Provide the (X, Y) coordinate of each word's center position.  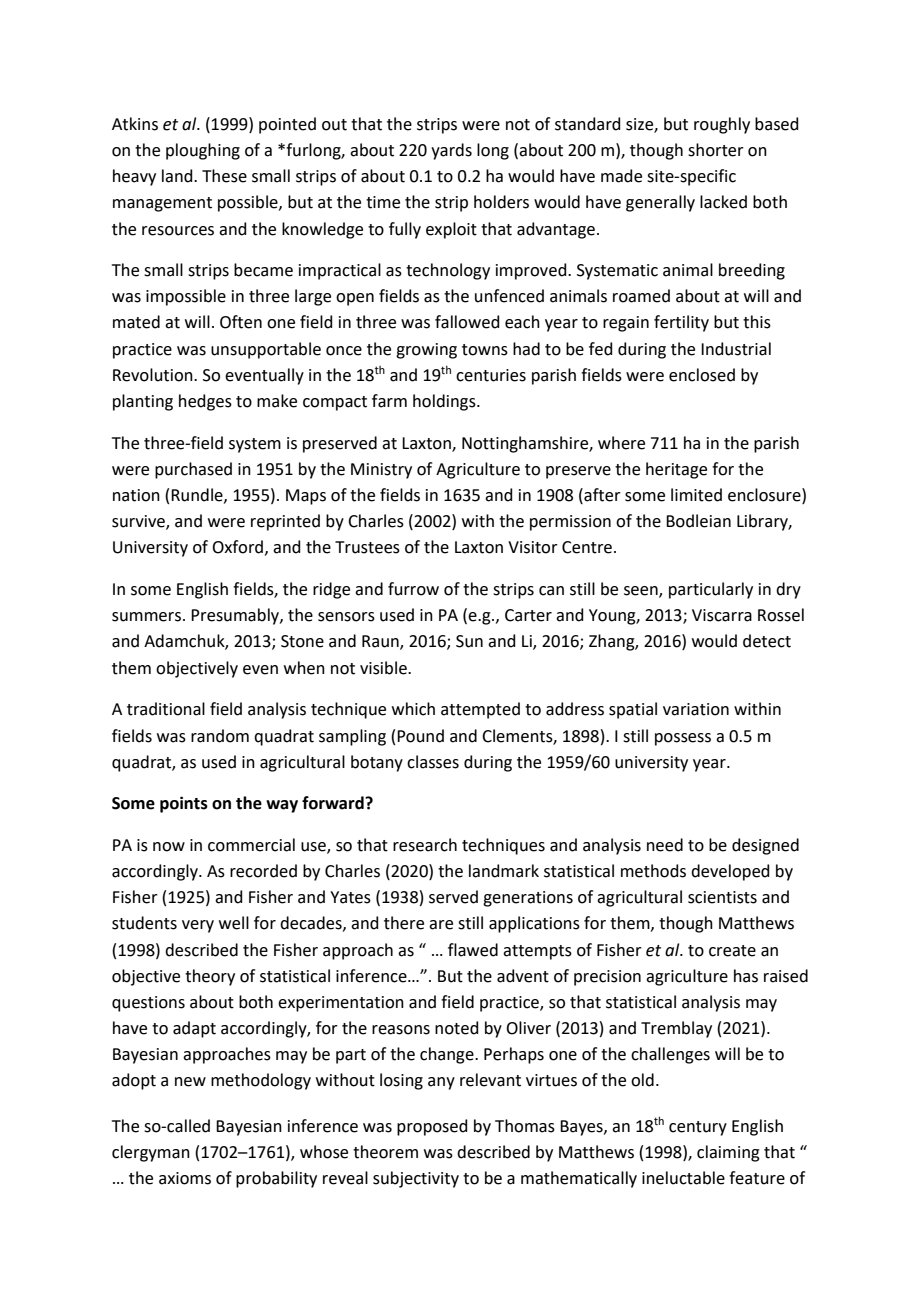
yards (451, 151)
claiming (728, 1153)
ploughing (203, 151)
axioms (185, 1178)
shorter (716, 150)
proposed (432, 1127)
